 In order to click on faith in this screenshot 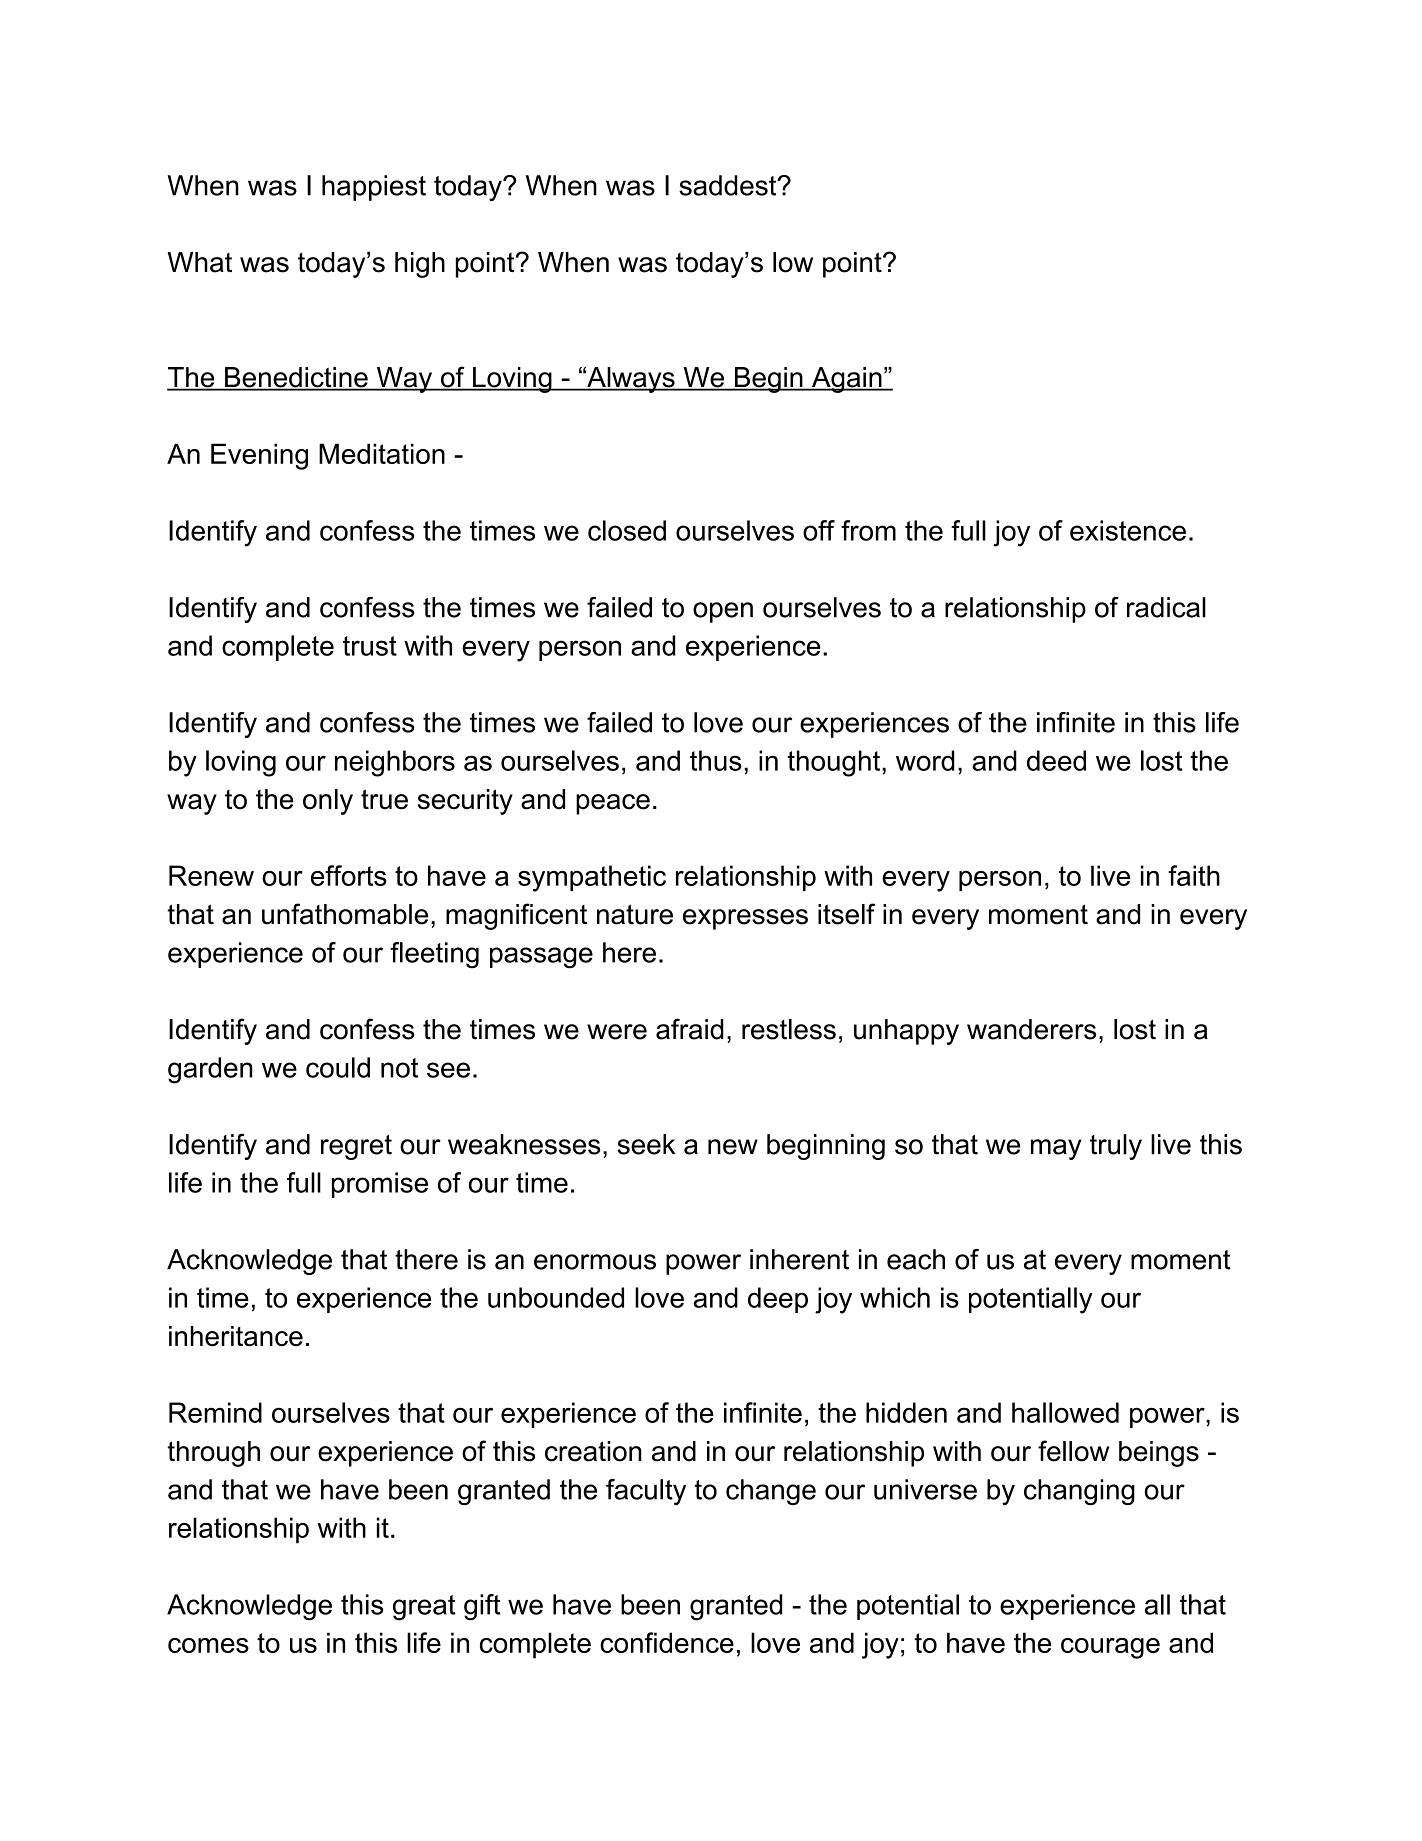, I will do `click(1194, 875)`.
